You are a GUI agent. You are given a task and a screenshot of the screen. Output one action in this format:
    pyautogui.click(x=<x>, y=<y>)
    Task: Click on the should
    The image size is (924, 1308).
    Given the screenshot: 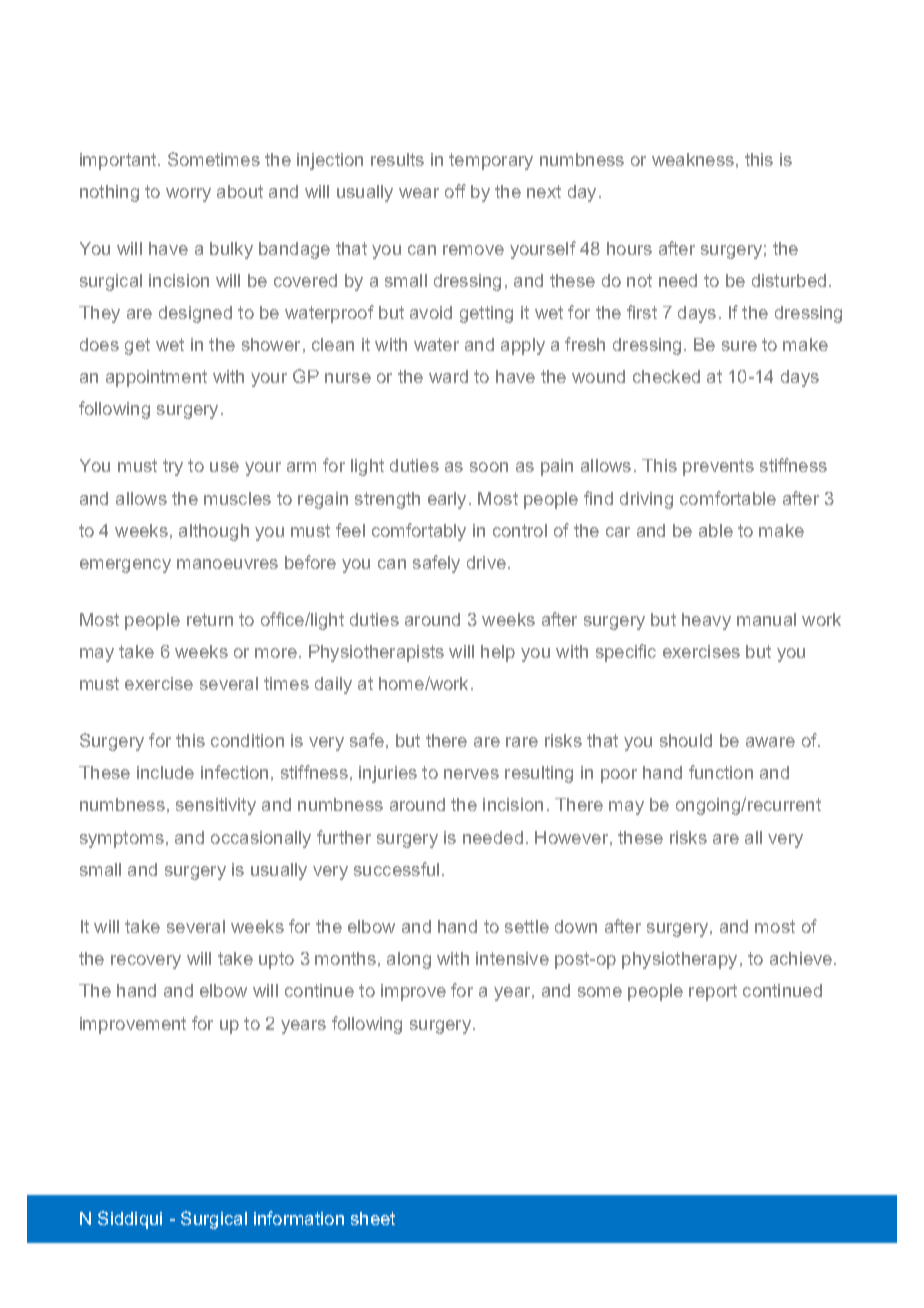 What is the action you would take?
    pyautogui.click(x=686, y=740)
